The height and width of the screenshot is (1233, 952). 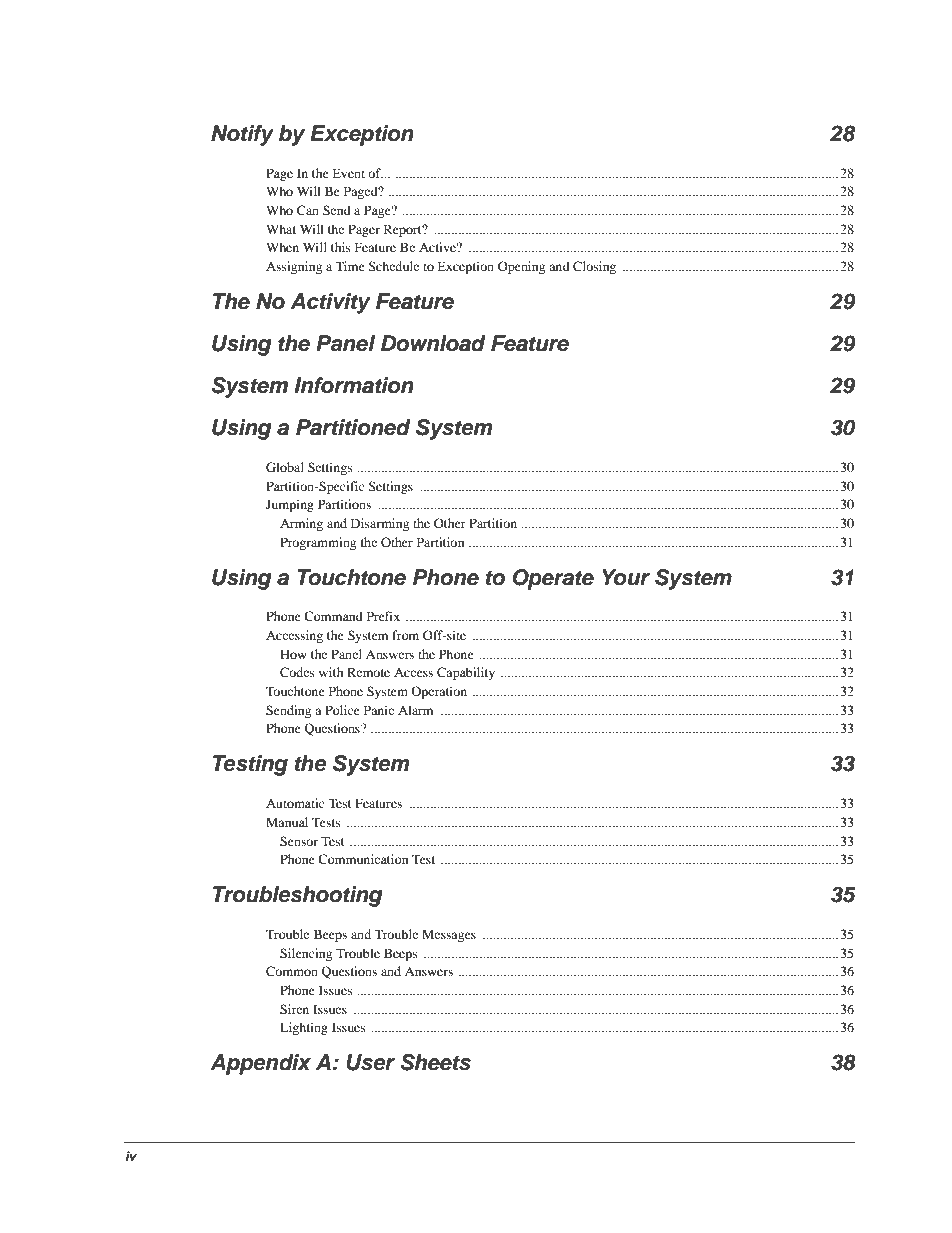 What do you see at coordinates (308, 210) in the screenshot?
I see `Can` at bounding box center [308, 210].
